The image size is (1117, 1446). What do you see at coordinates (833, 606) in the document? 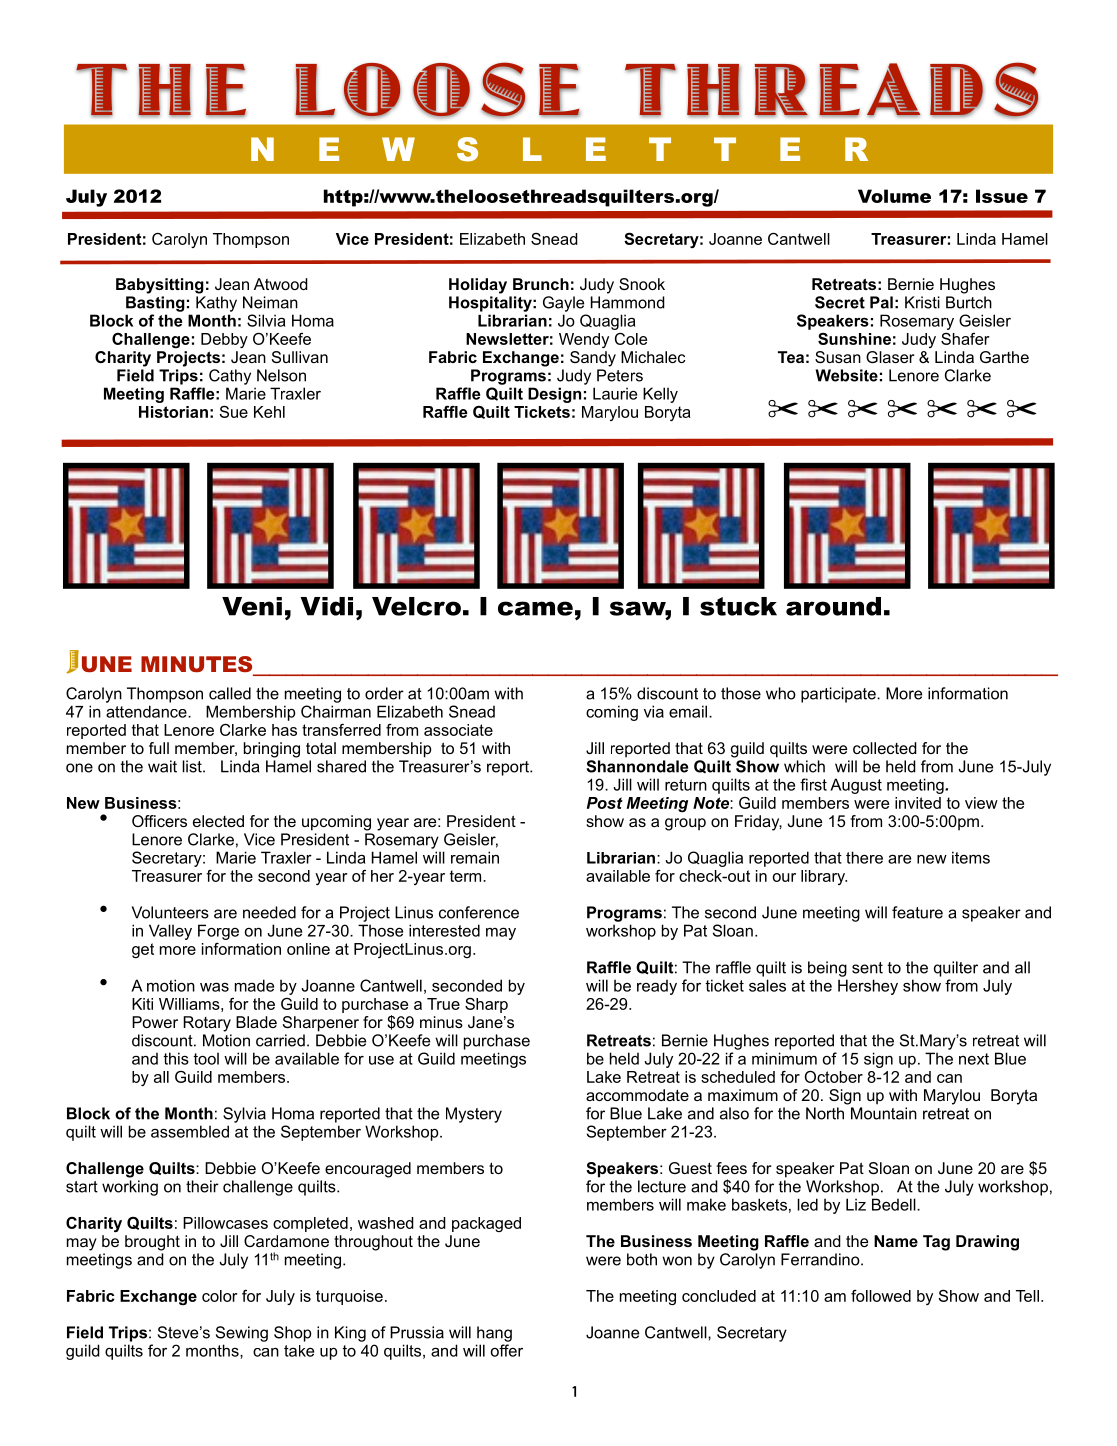
I see `around` at bounding box center [833, 606].
